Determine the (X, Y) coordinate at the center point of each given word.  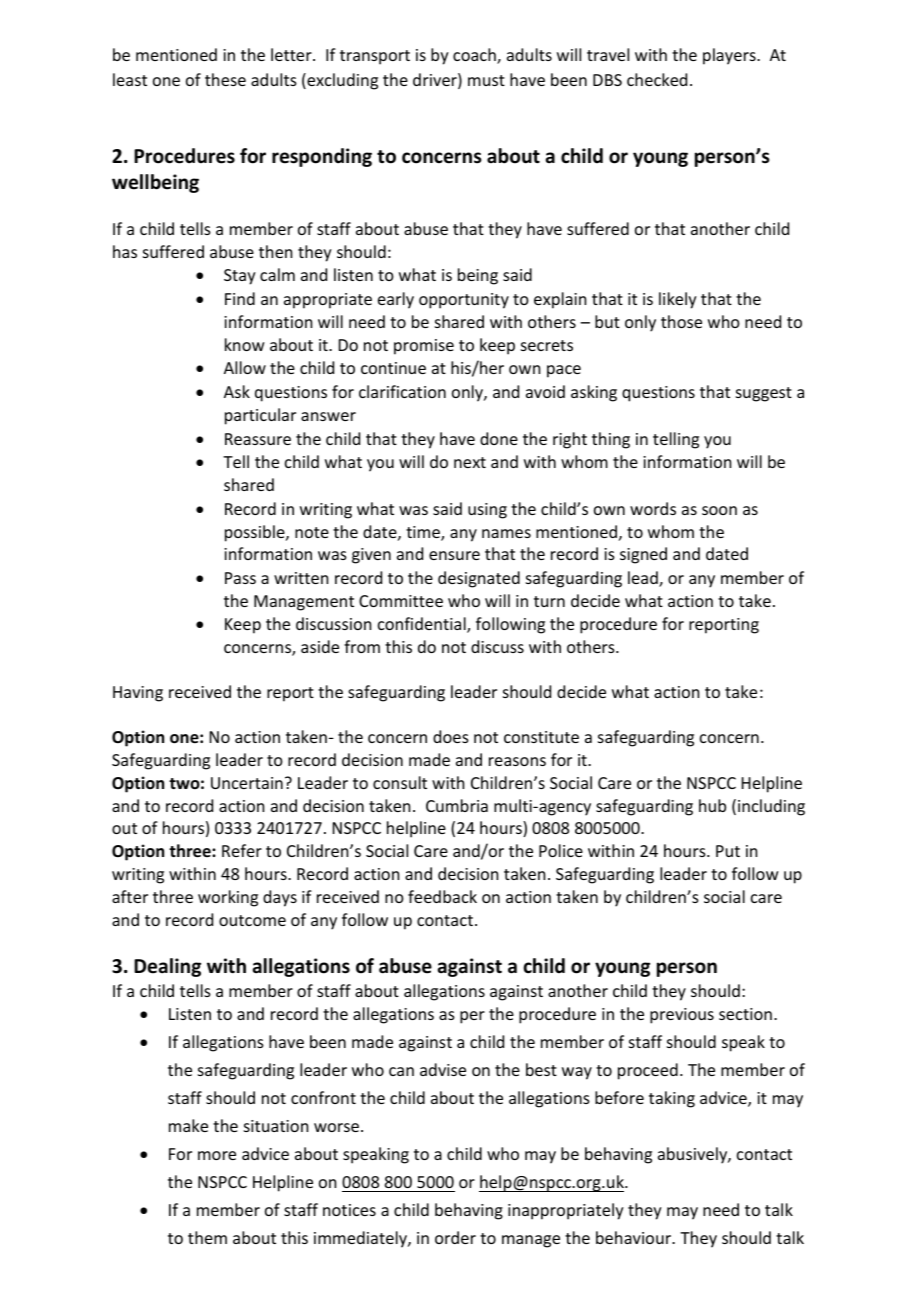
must (486, 80)
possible (256, 533)
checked (657, 79)
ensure (454, 555)
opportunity (464, 301)
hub (712, 805)
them (207, 1237)
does (451, 736)
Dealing (167, 967)
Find (240, 298)
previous (682, 1016)
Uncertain (247, 783)
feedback (442, 896)
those (681, 321)
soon (719, 510)
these (225, 79)
